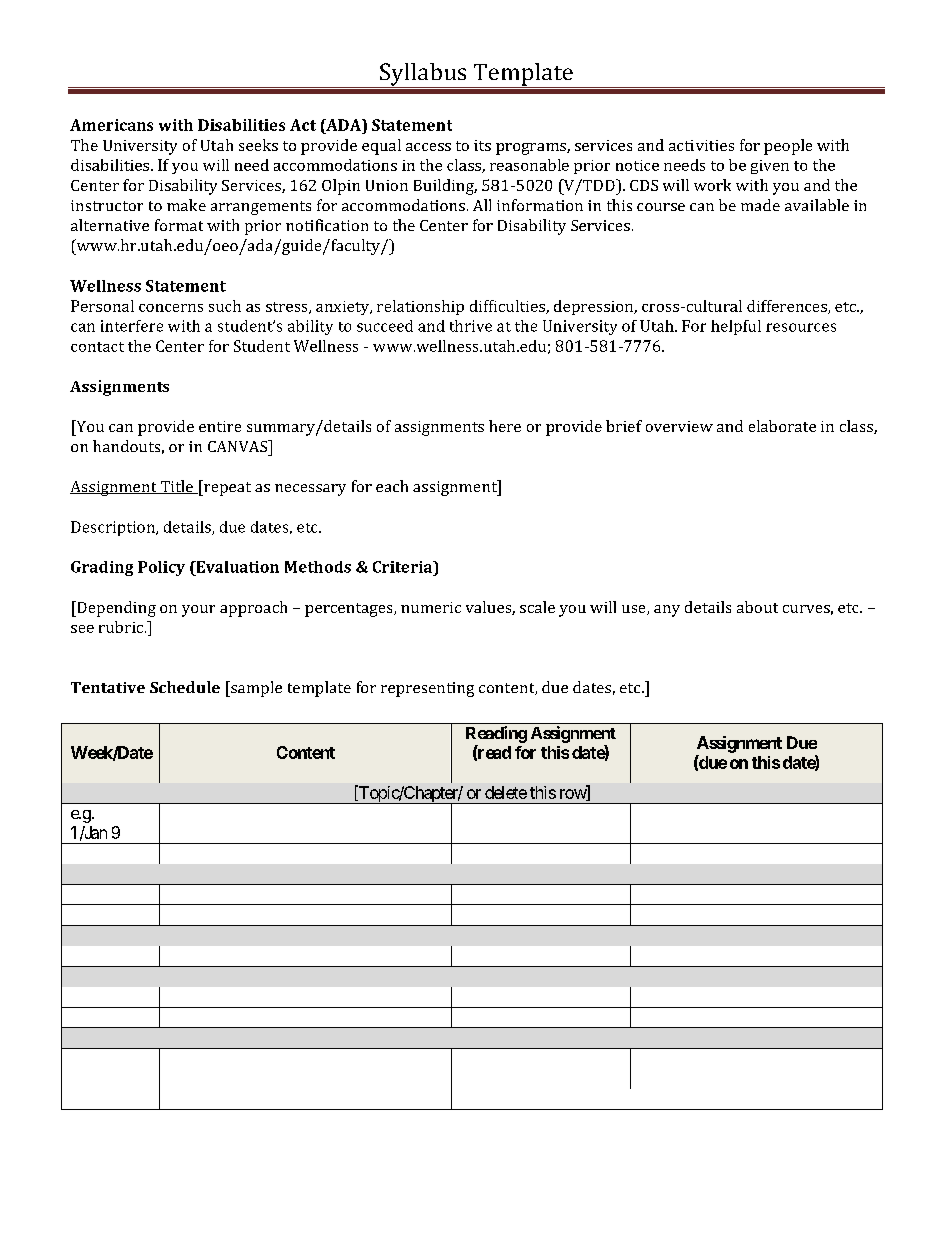 The width and height of the document is (952, 1233). I want to click on Syllabus, so click(423, 75).
